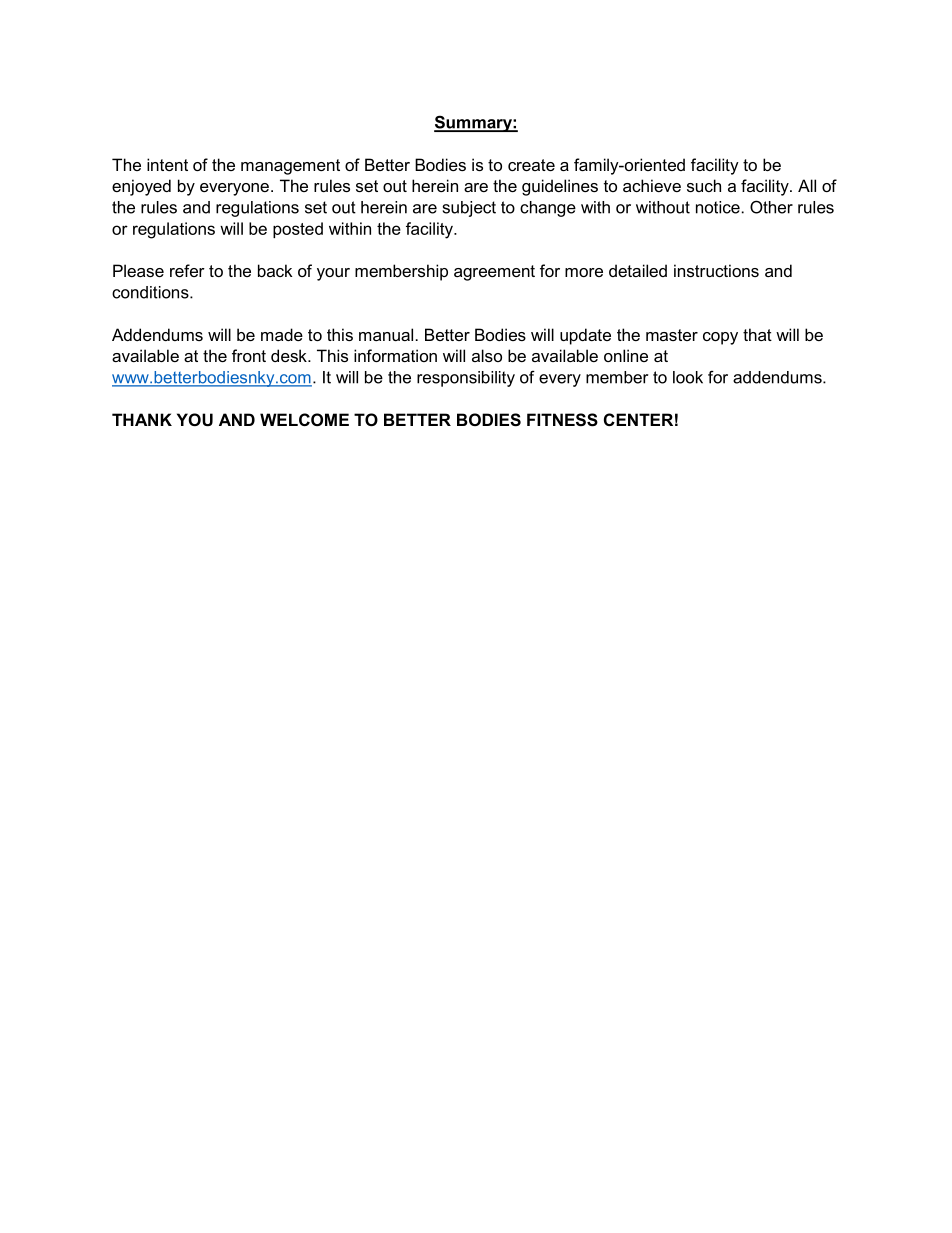 The image size is (952, 1233). What do you see at coordinates (494, 273) in the page?
I see `agreement` at bounding box center [494, 273].
